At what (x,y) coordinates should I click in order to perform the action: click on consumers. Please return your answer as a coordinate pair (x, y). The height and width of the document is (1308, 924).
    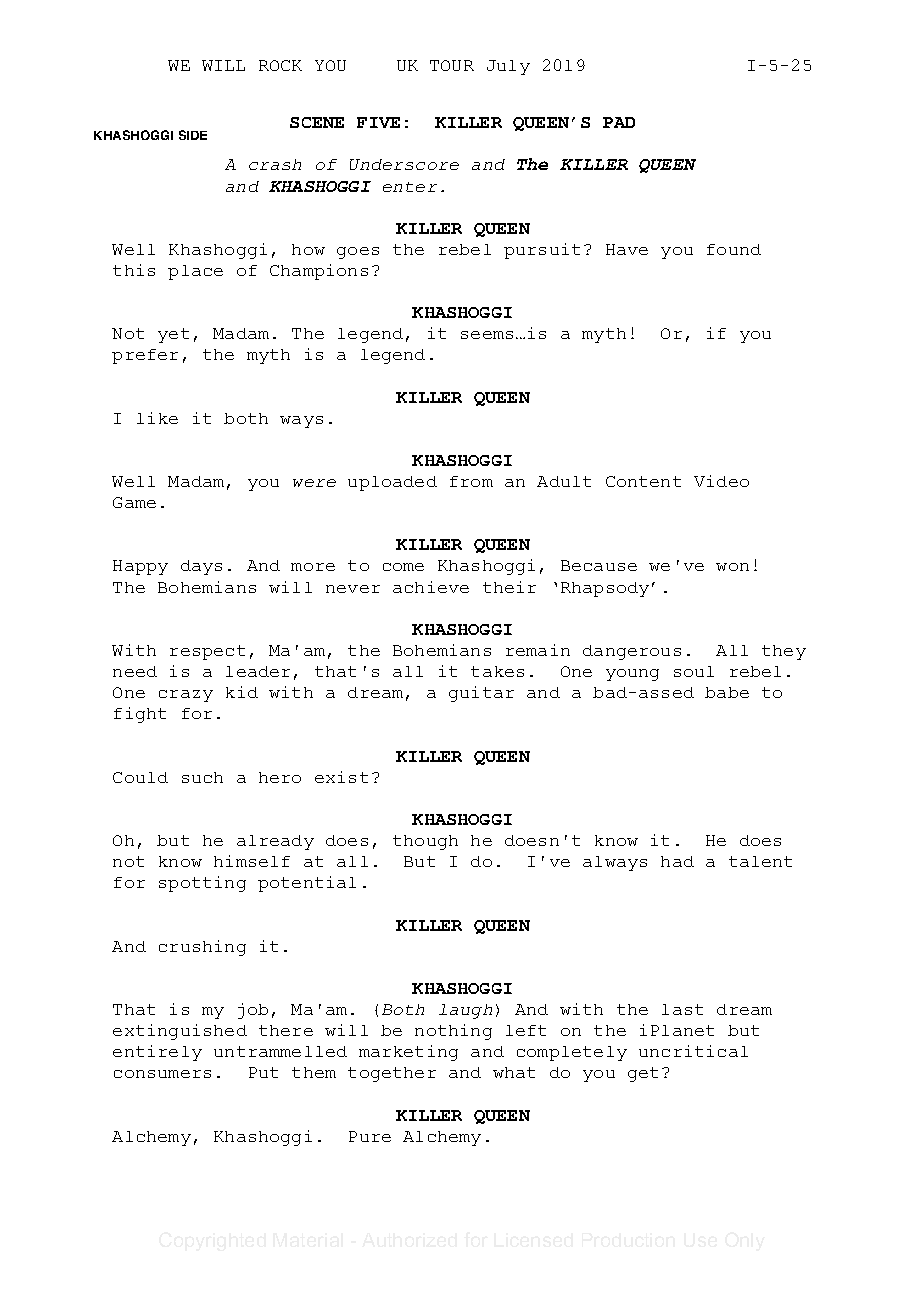
    Looking at the image, I should click on (162, 1074).
